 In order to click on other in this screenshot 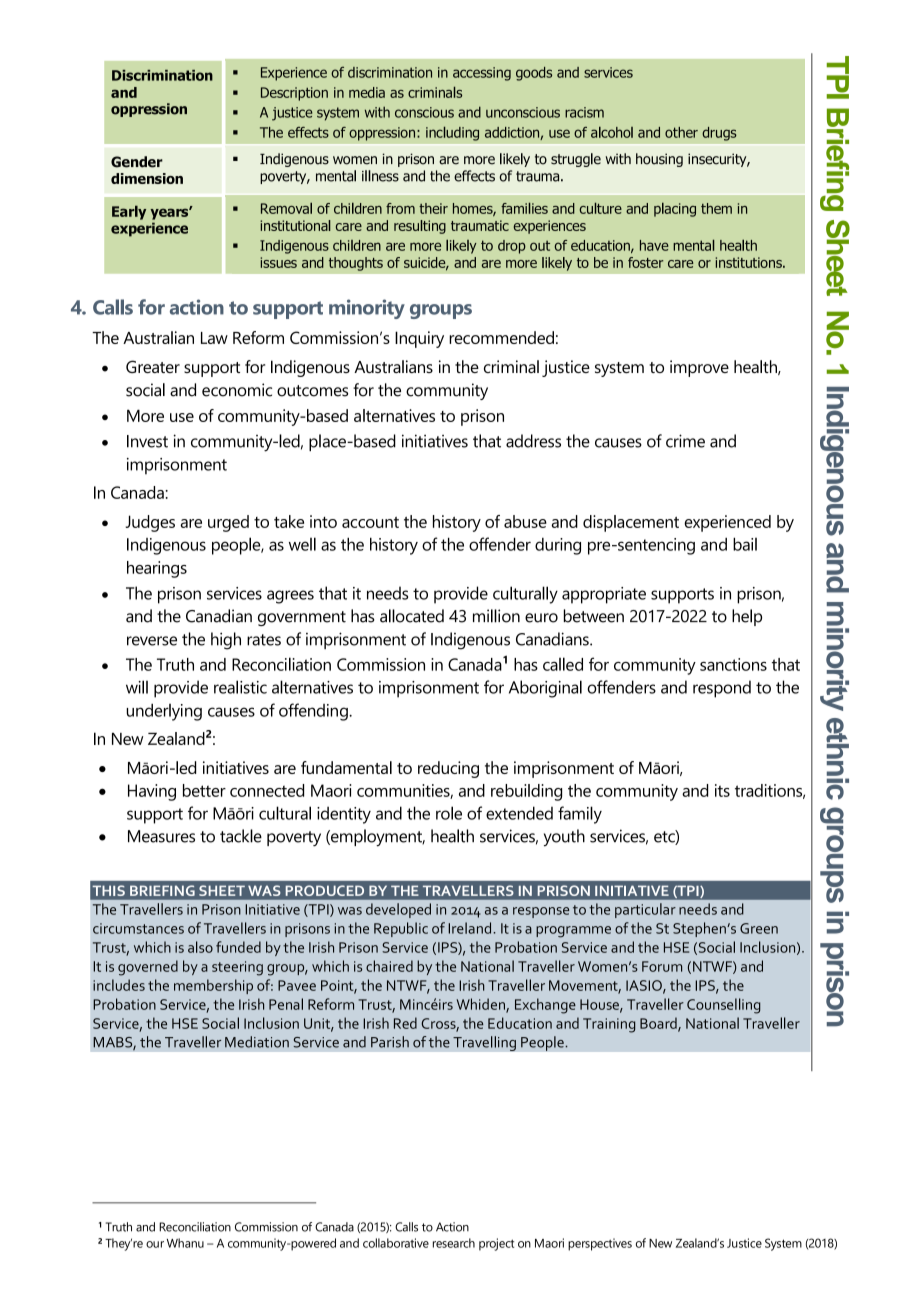, I will do `click(681, 132)`.
